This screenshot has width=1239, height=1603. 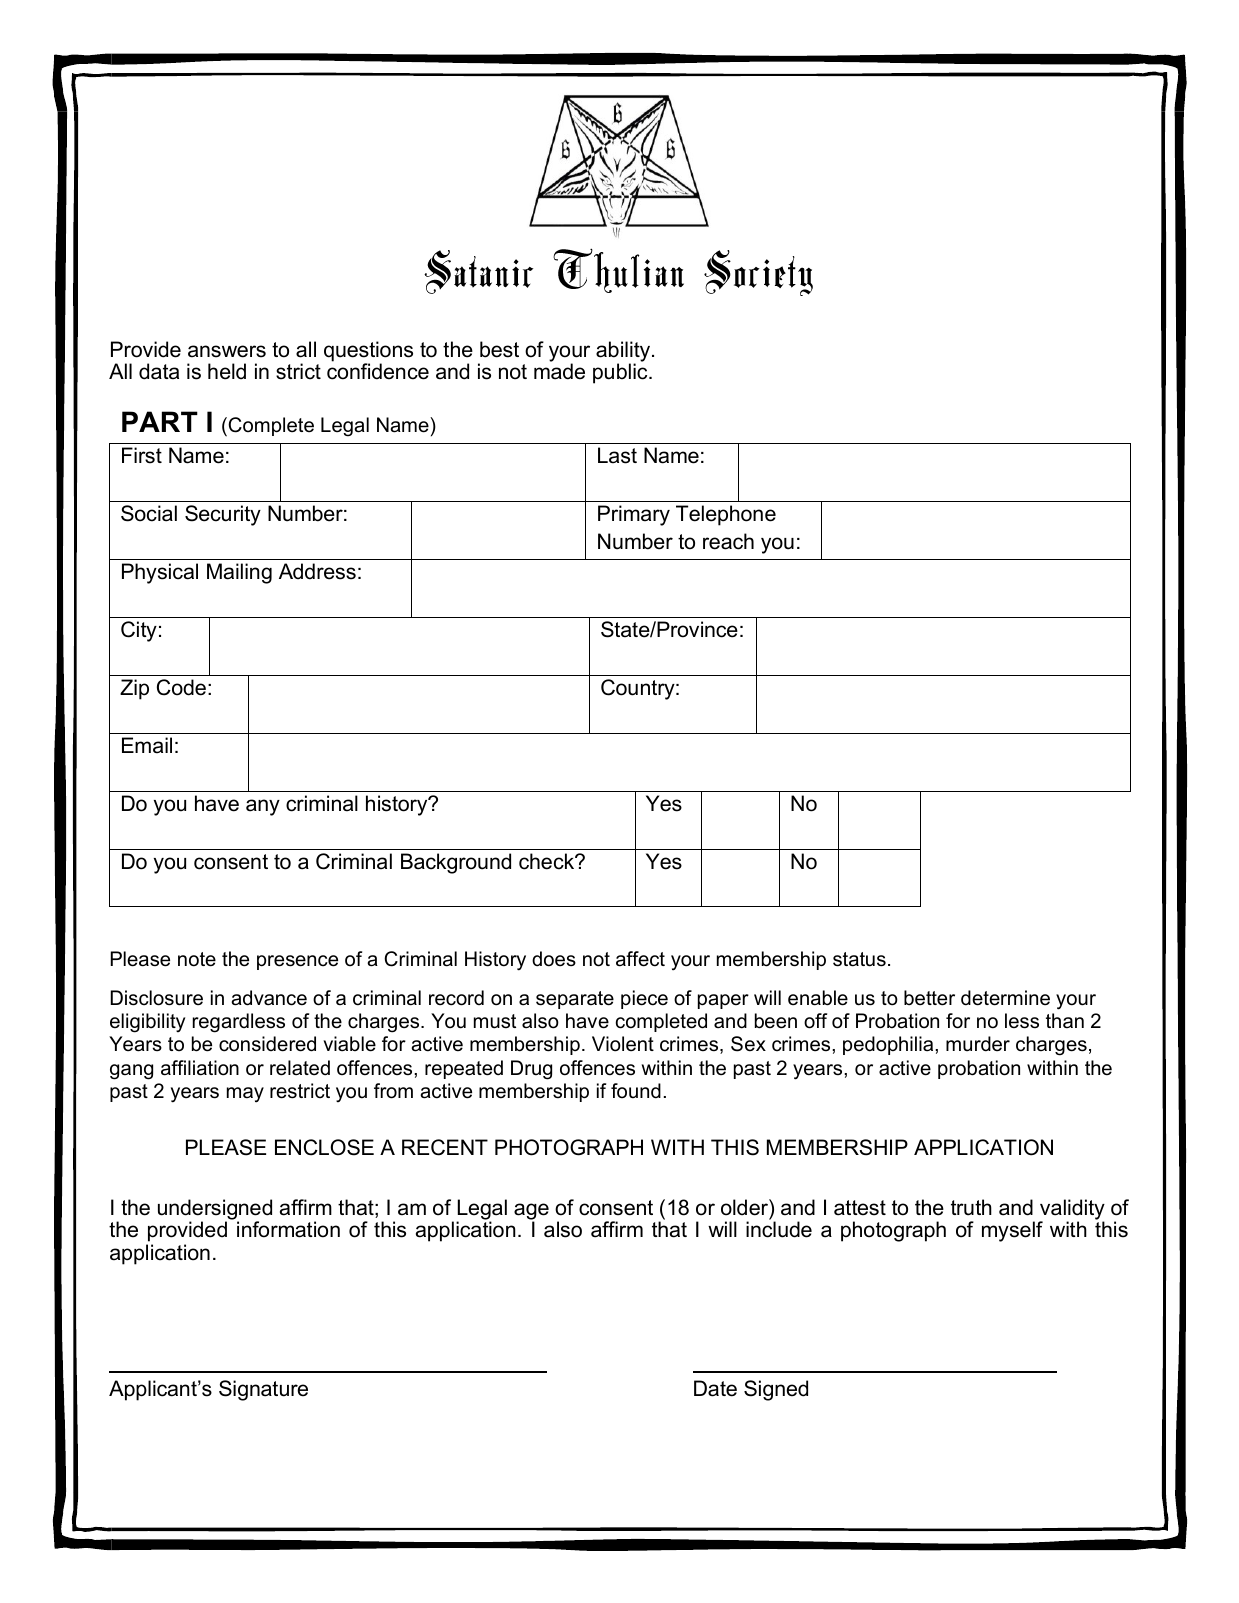 What do you see at coordinates (621, 373) in the screenshot?
I see `public` at bounding box center [621, 373].
